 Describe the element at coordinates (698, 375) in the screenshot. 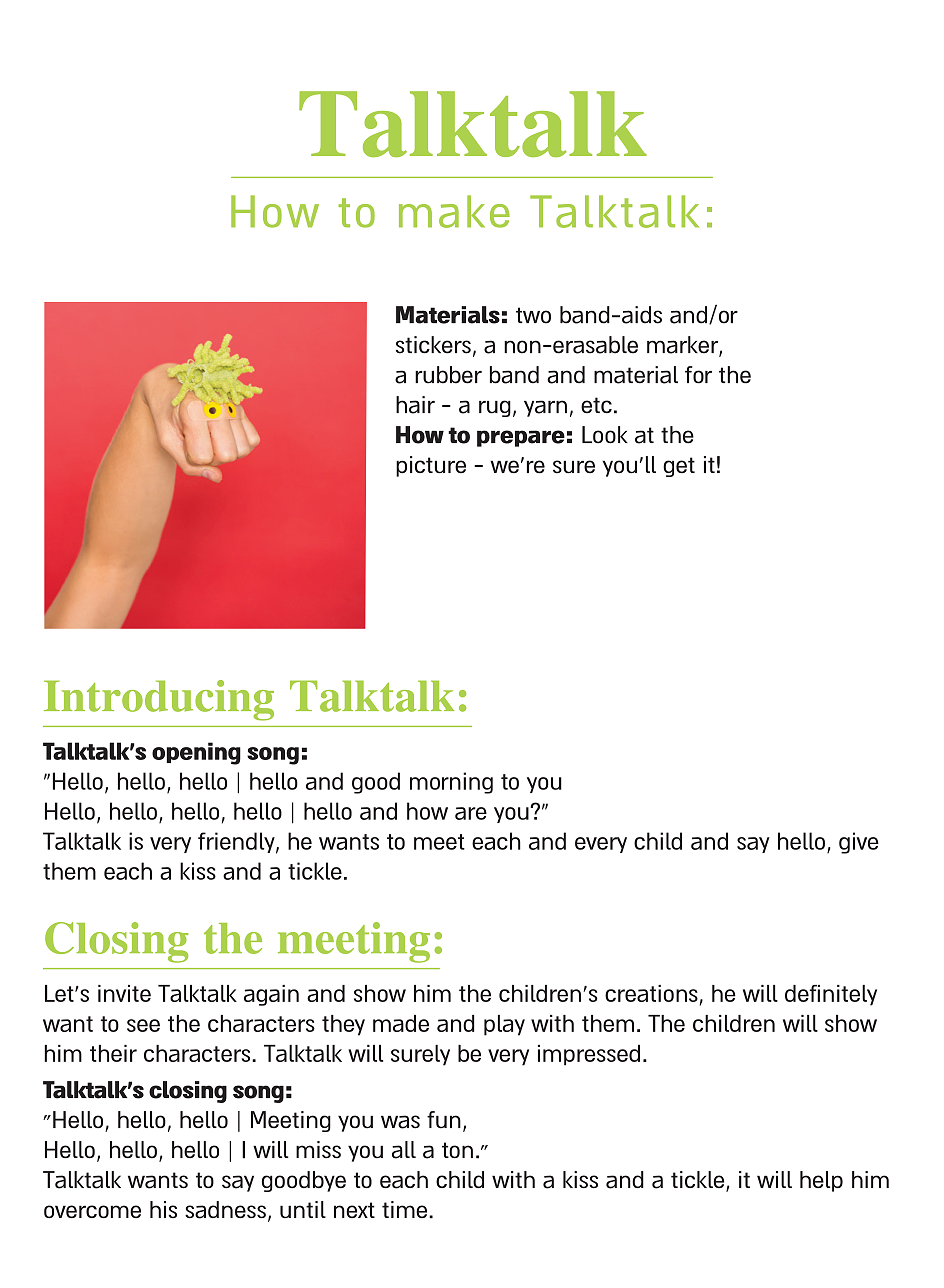

I see `for` at that location.
